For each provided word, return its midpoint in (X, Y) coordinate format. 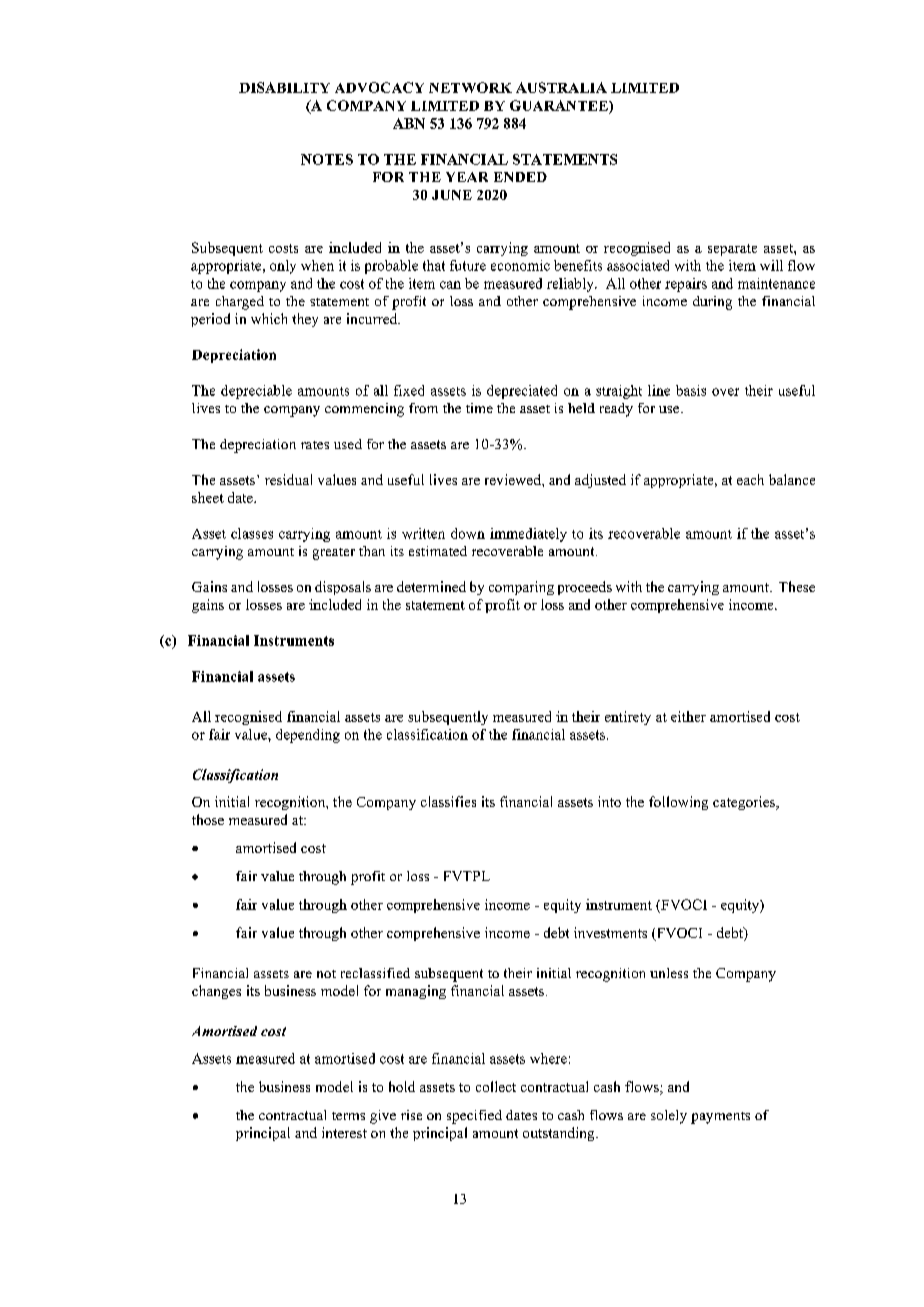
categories (745, 803)
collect (496, 1086)
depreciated (522, 392)
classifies (448, 801)
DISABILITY (284, 87)
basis (691, 390)
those (208, 819)
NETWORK (470, 87)
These (797, 586)
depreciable (256, 392)
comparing (521, 588)
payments (720, 1118)
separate (732, 250)
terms (348, 1116)
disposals (343, 588)
